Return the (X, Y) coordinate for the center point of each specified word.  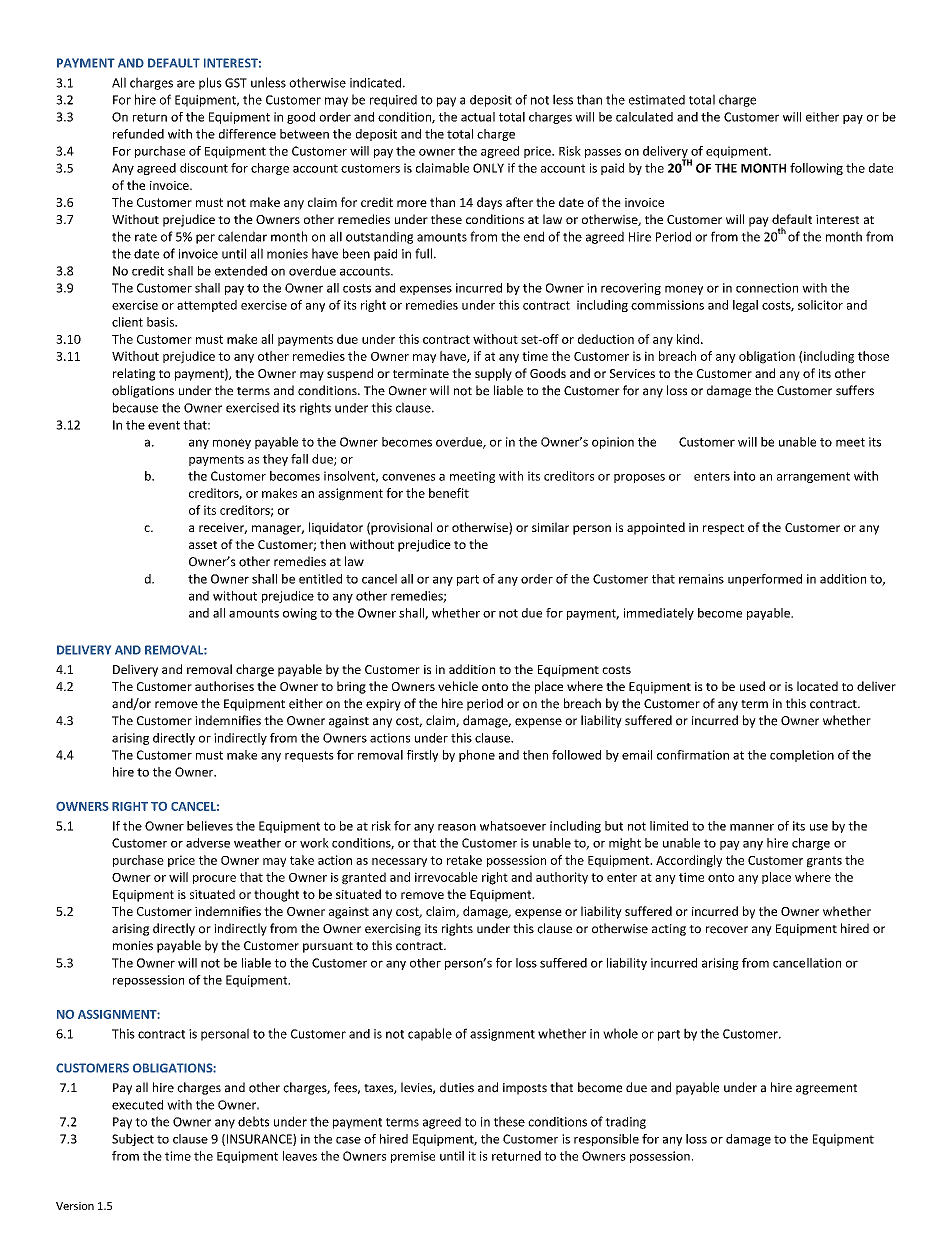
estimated (657, 100)
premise (413, 1157)
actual (478, 117)
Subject (133, 1140)
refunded (138, 134)
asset (203, 545)
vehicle (458, 686)
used (752, 686)
